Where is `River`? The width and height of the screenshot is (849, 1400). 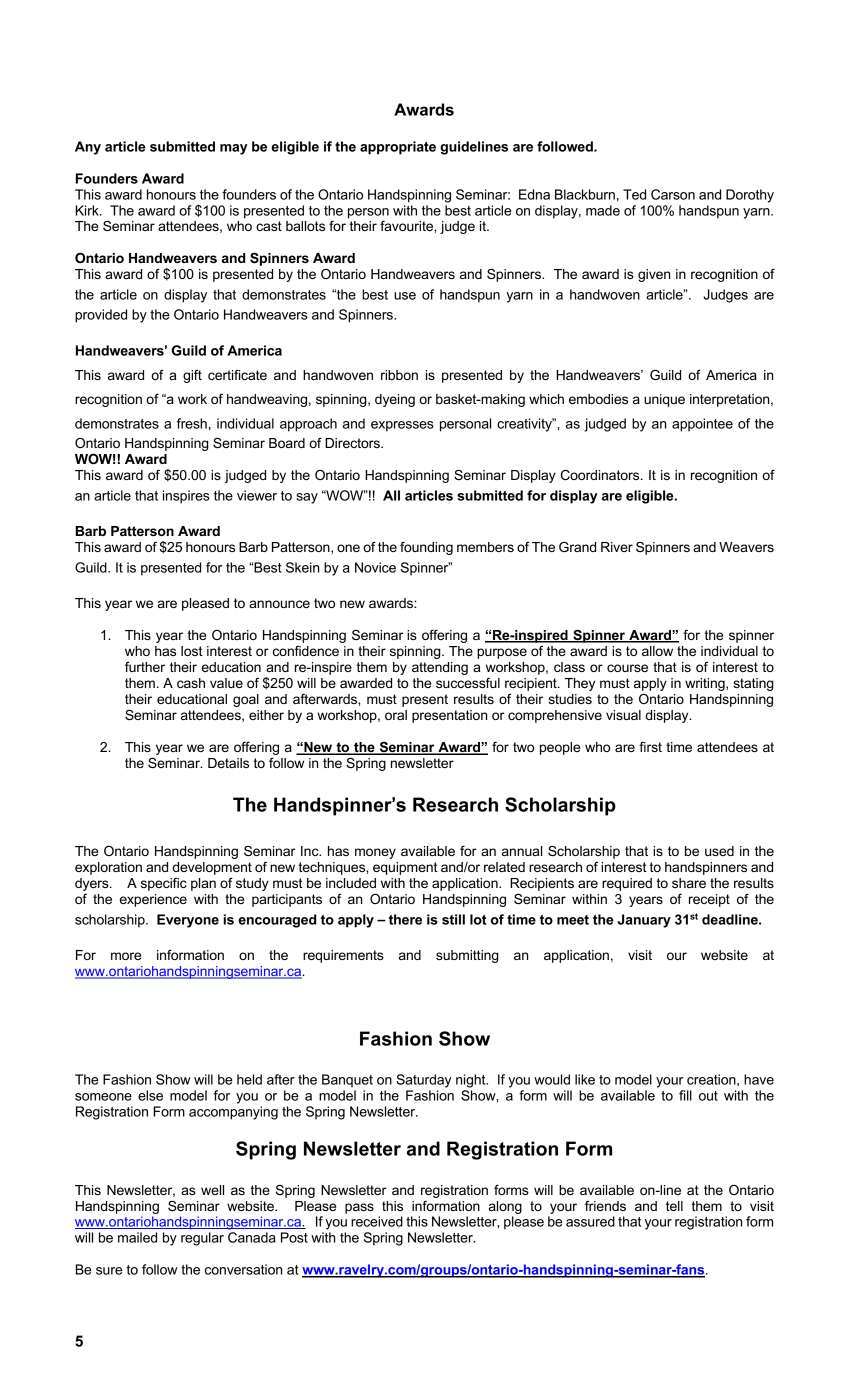 River is located at coordinates (617, 547).
